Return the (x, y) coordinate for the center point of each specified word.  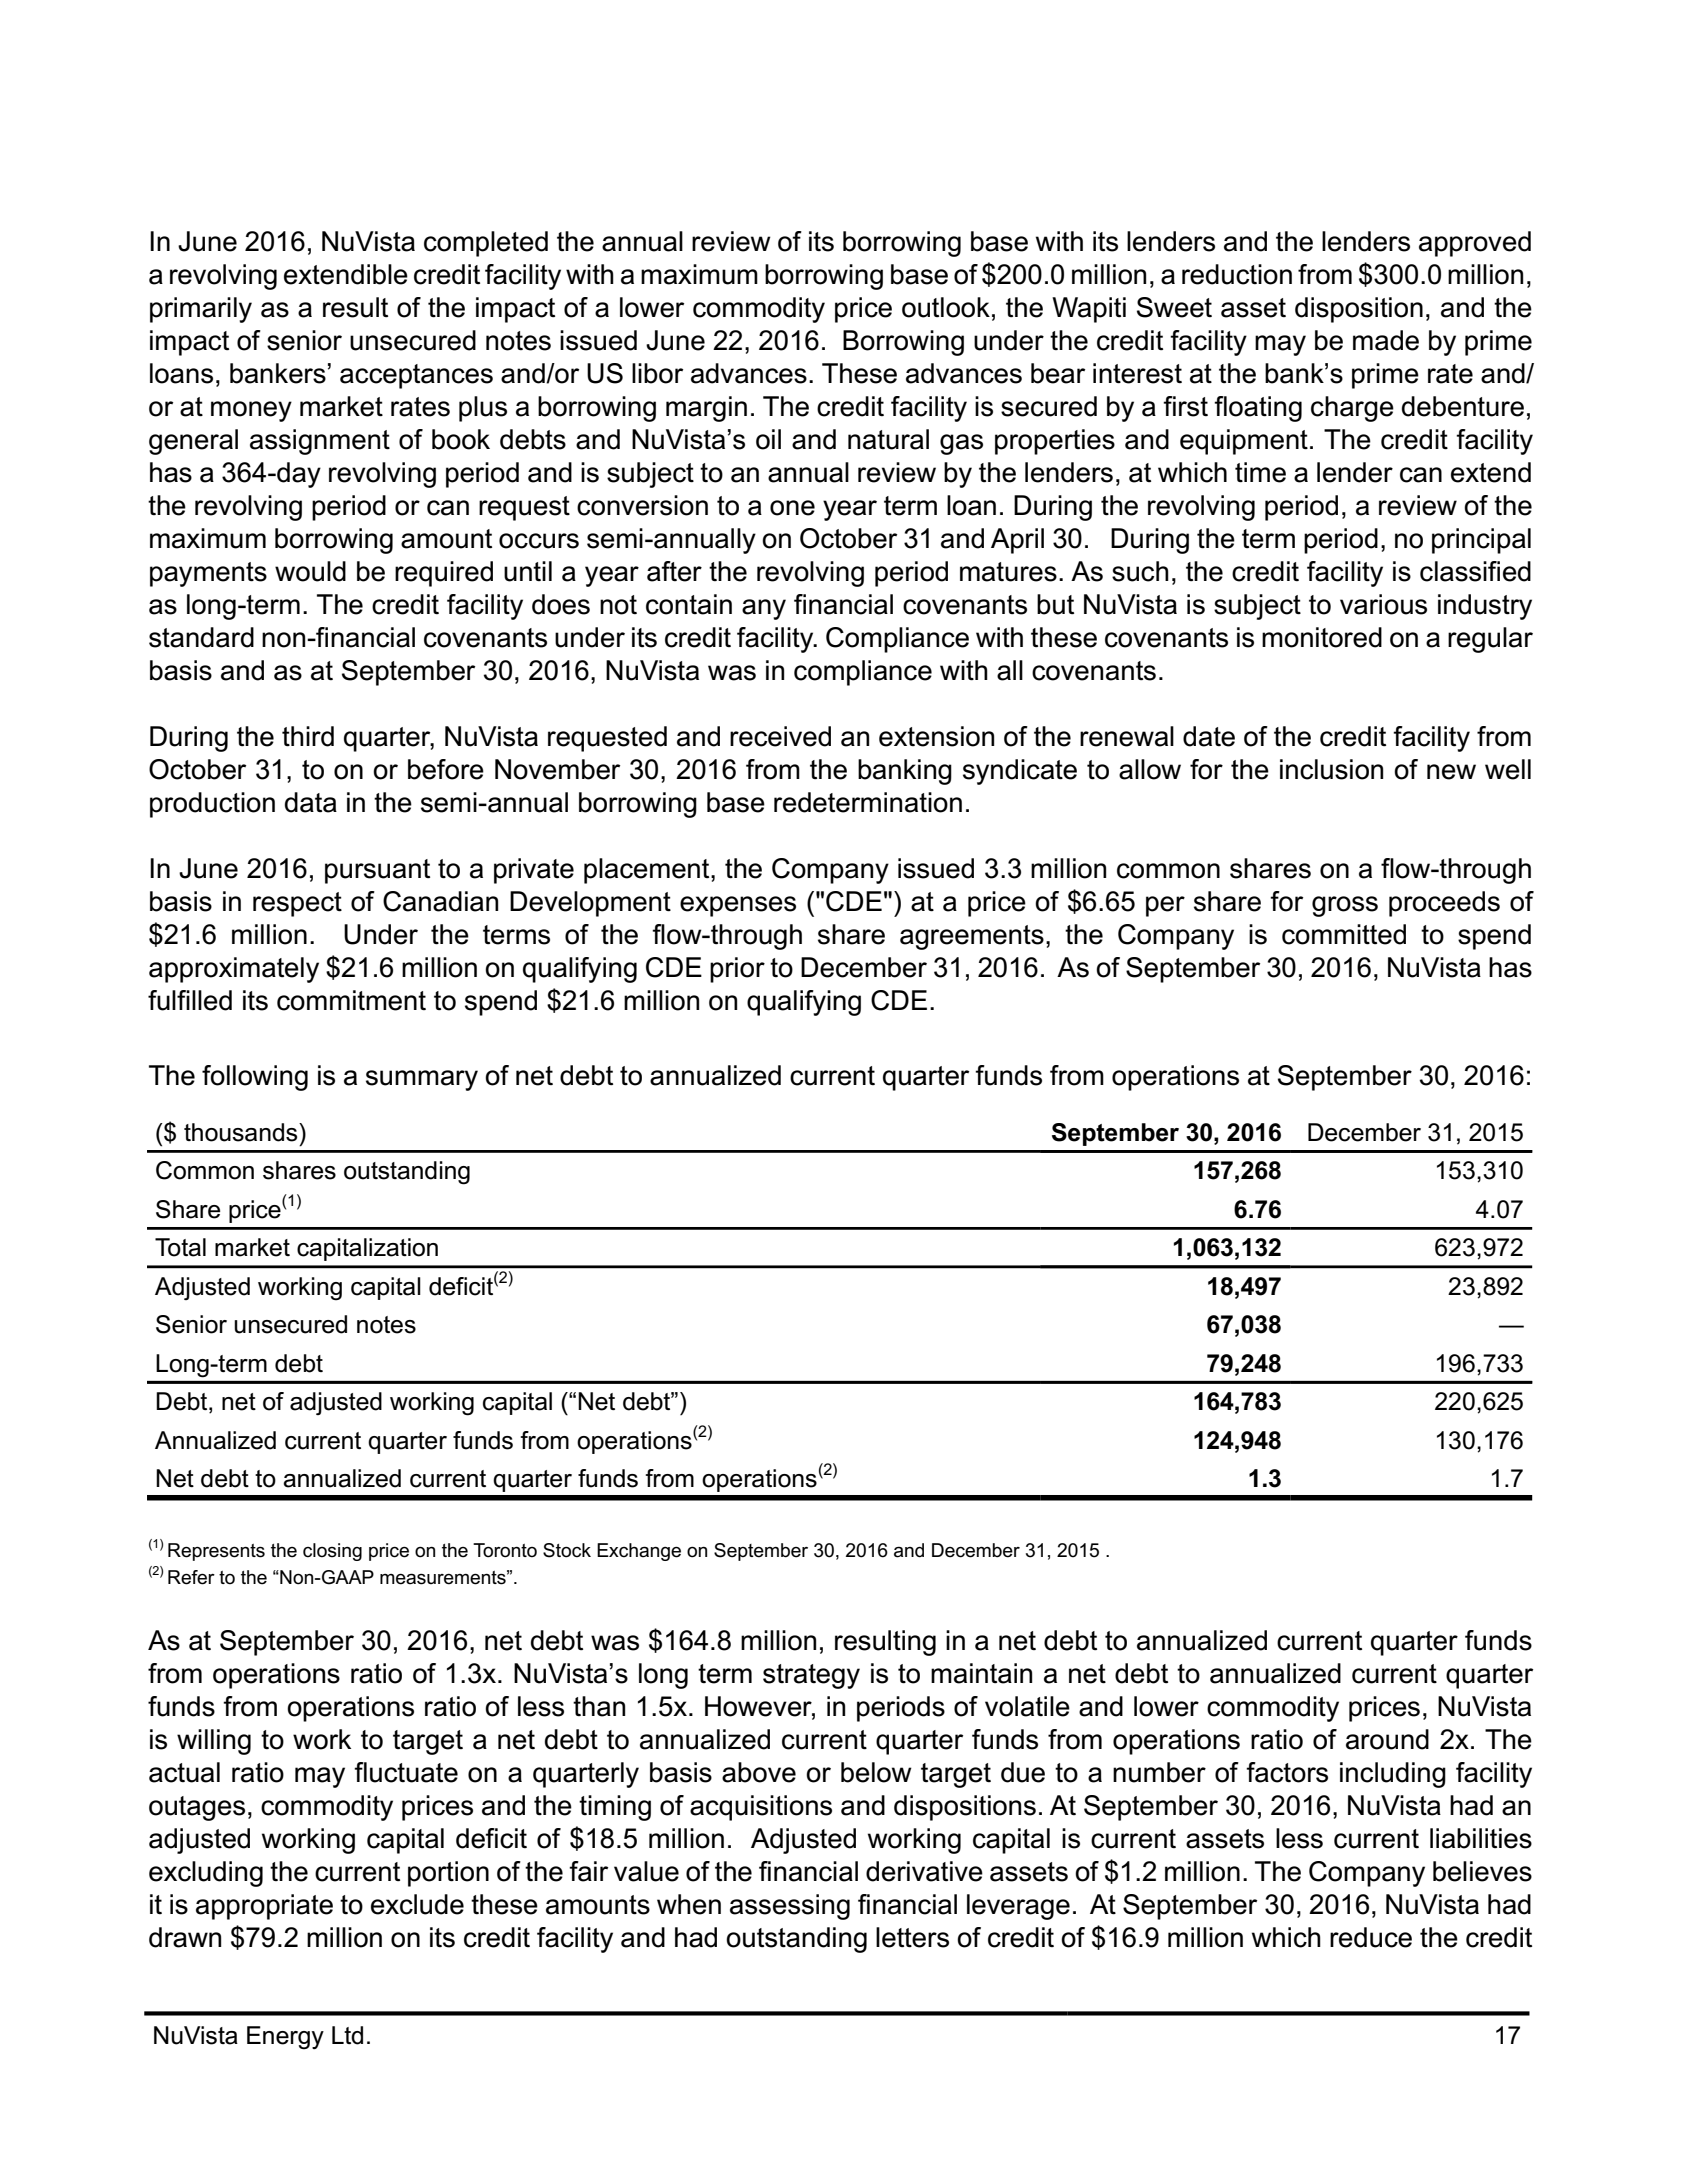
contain (689, 604)
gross (1345, 906)
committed (1344, 934)
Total (180, 1247)
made (1386, 340)
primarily (201, 310)
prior (737, 970)
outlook (946, 307)
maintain (981, 1673)
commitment (351, 1000)
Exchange (639, 1552)
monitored (1322, 637)
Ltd (347, 2035)
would (310, 571)
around (1387, 1739)
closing (332, 1552)
